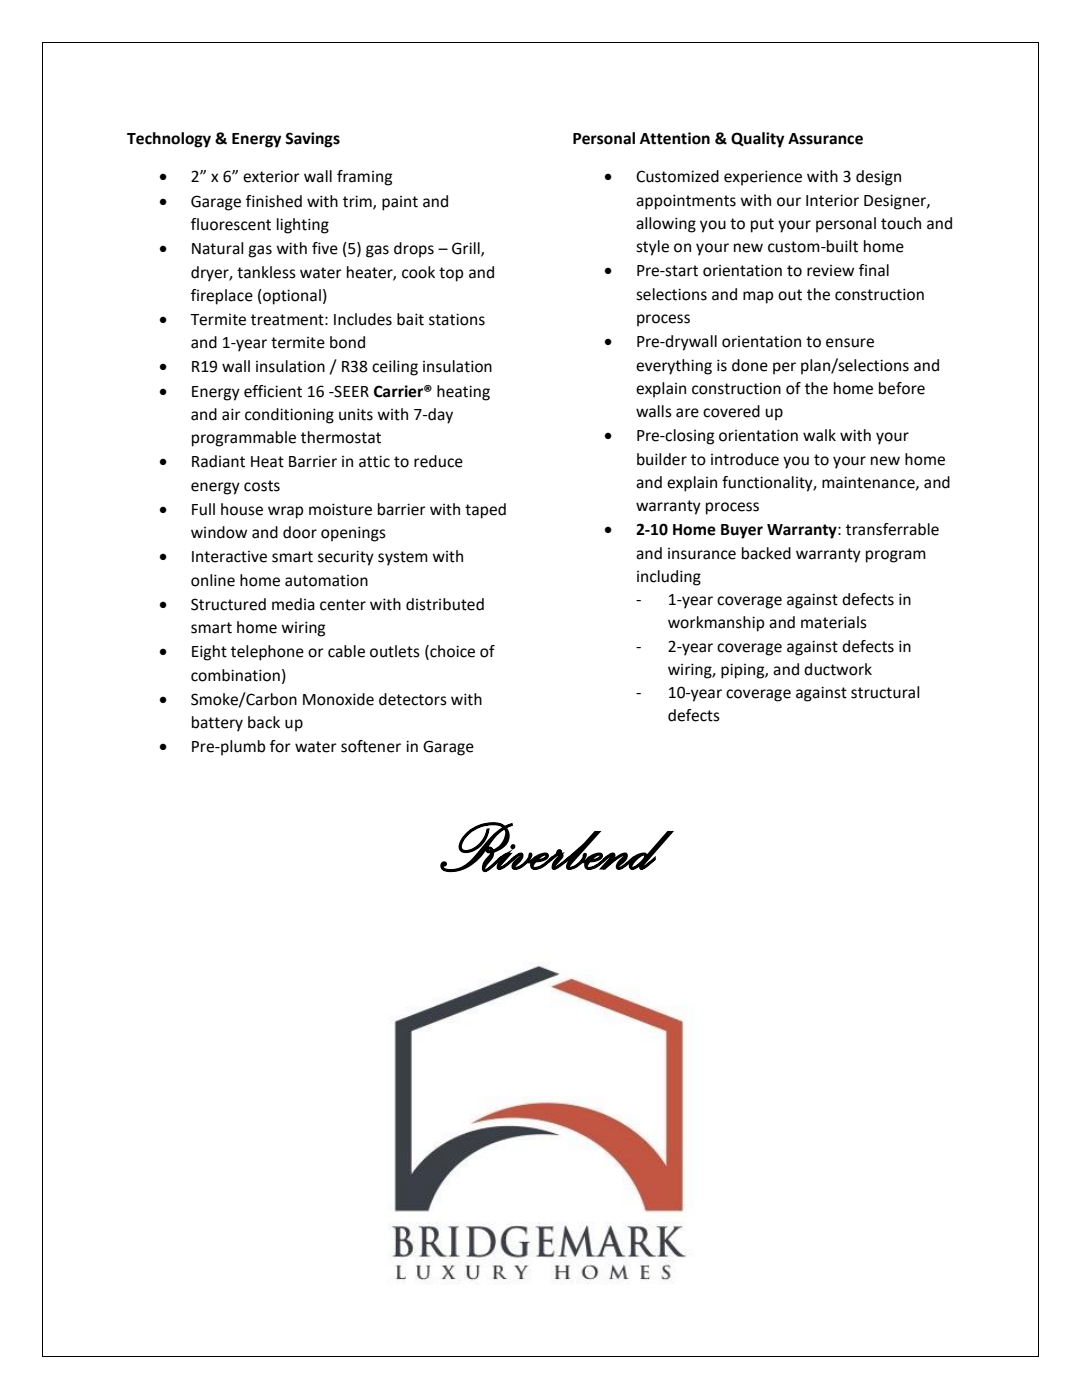  I want to click on Attention, so click(675, 138).
